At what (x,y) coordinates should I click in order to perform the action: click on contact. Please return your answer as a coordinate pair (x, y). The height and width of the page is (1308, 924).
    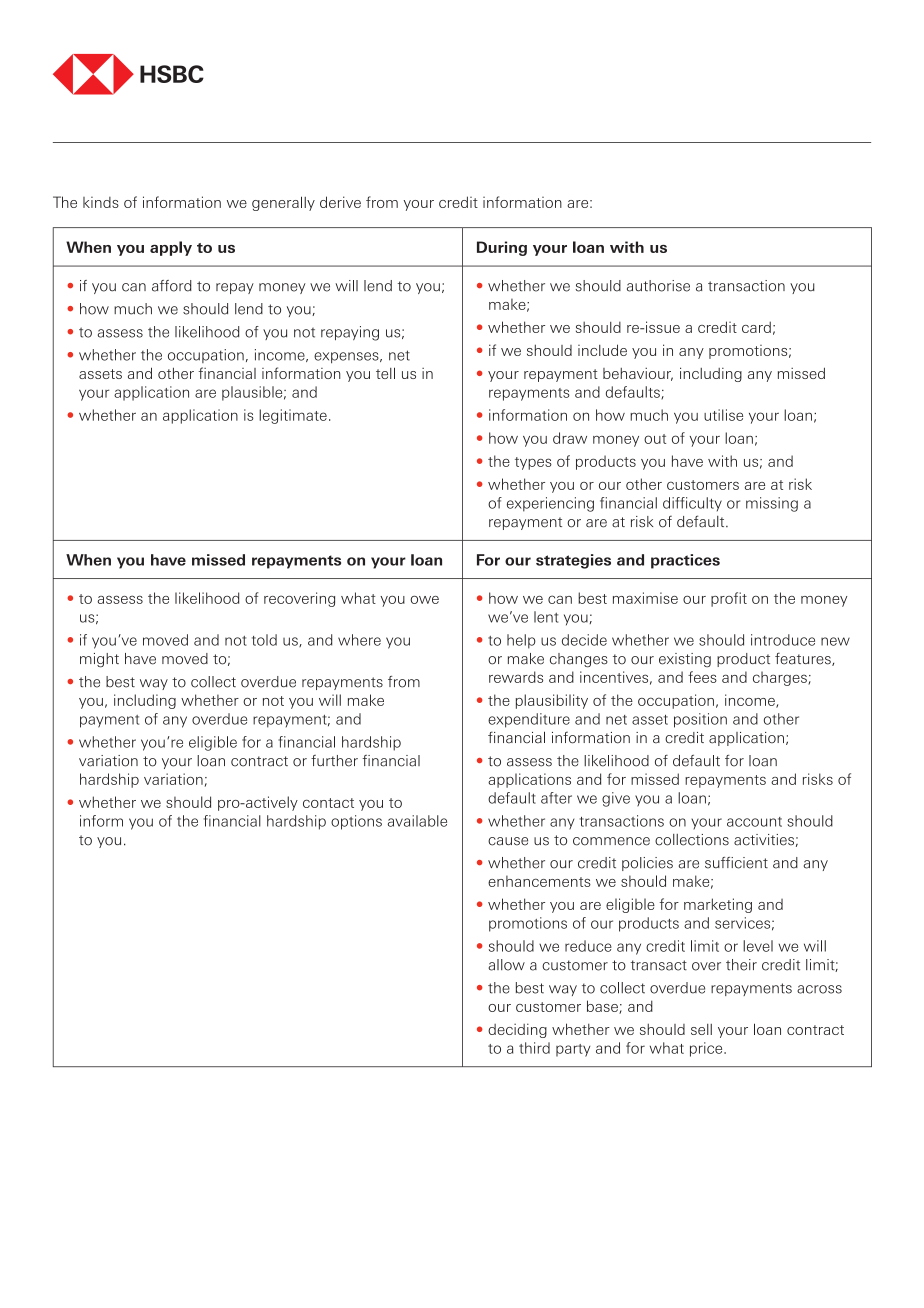
    Looking at the image, I should click on (328, 803).
